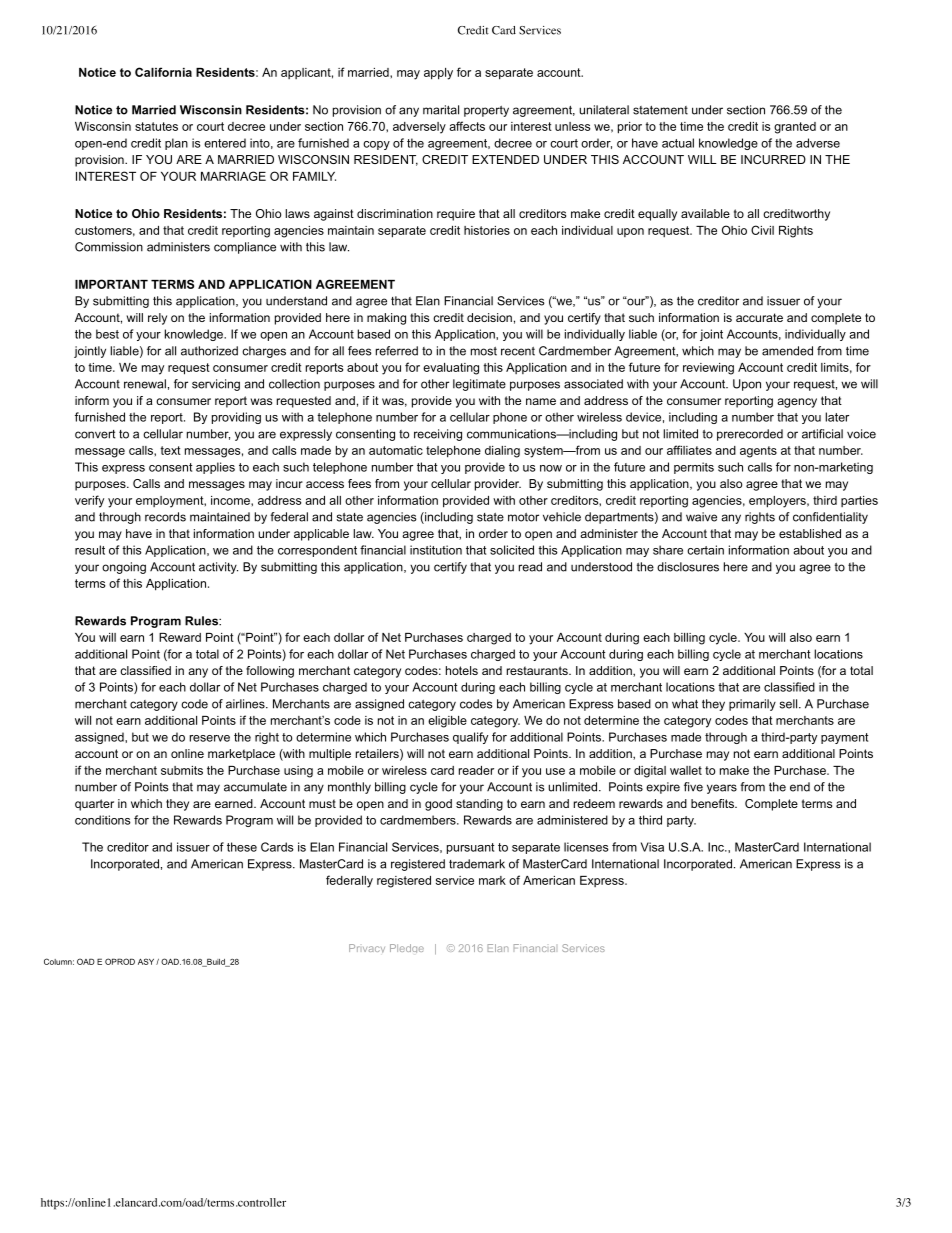  Describe the element at coordinates (523, 517) in the screenshot. I see `motor` at that location.
